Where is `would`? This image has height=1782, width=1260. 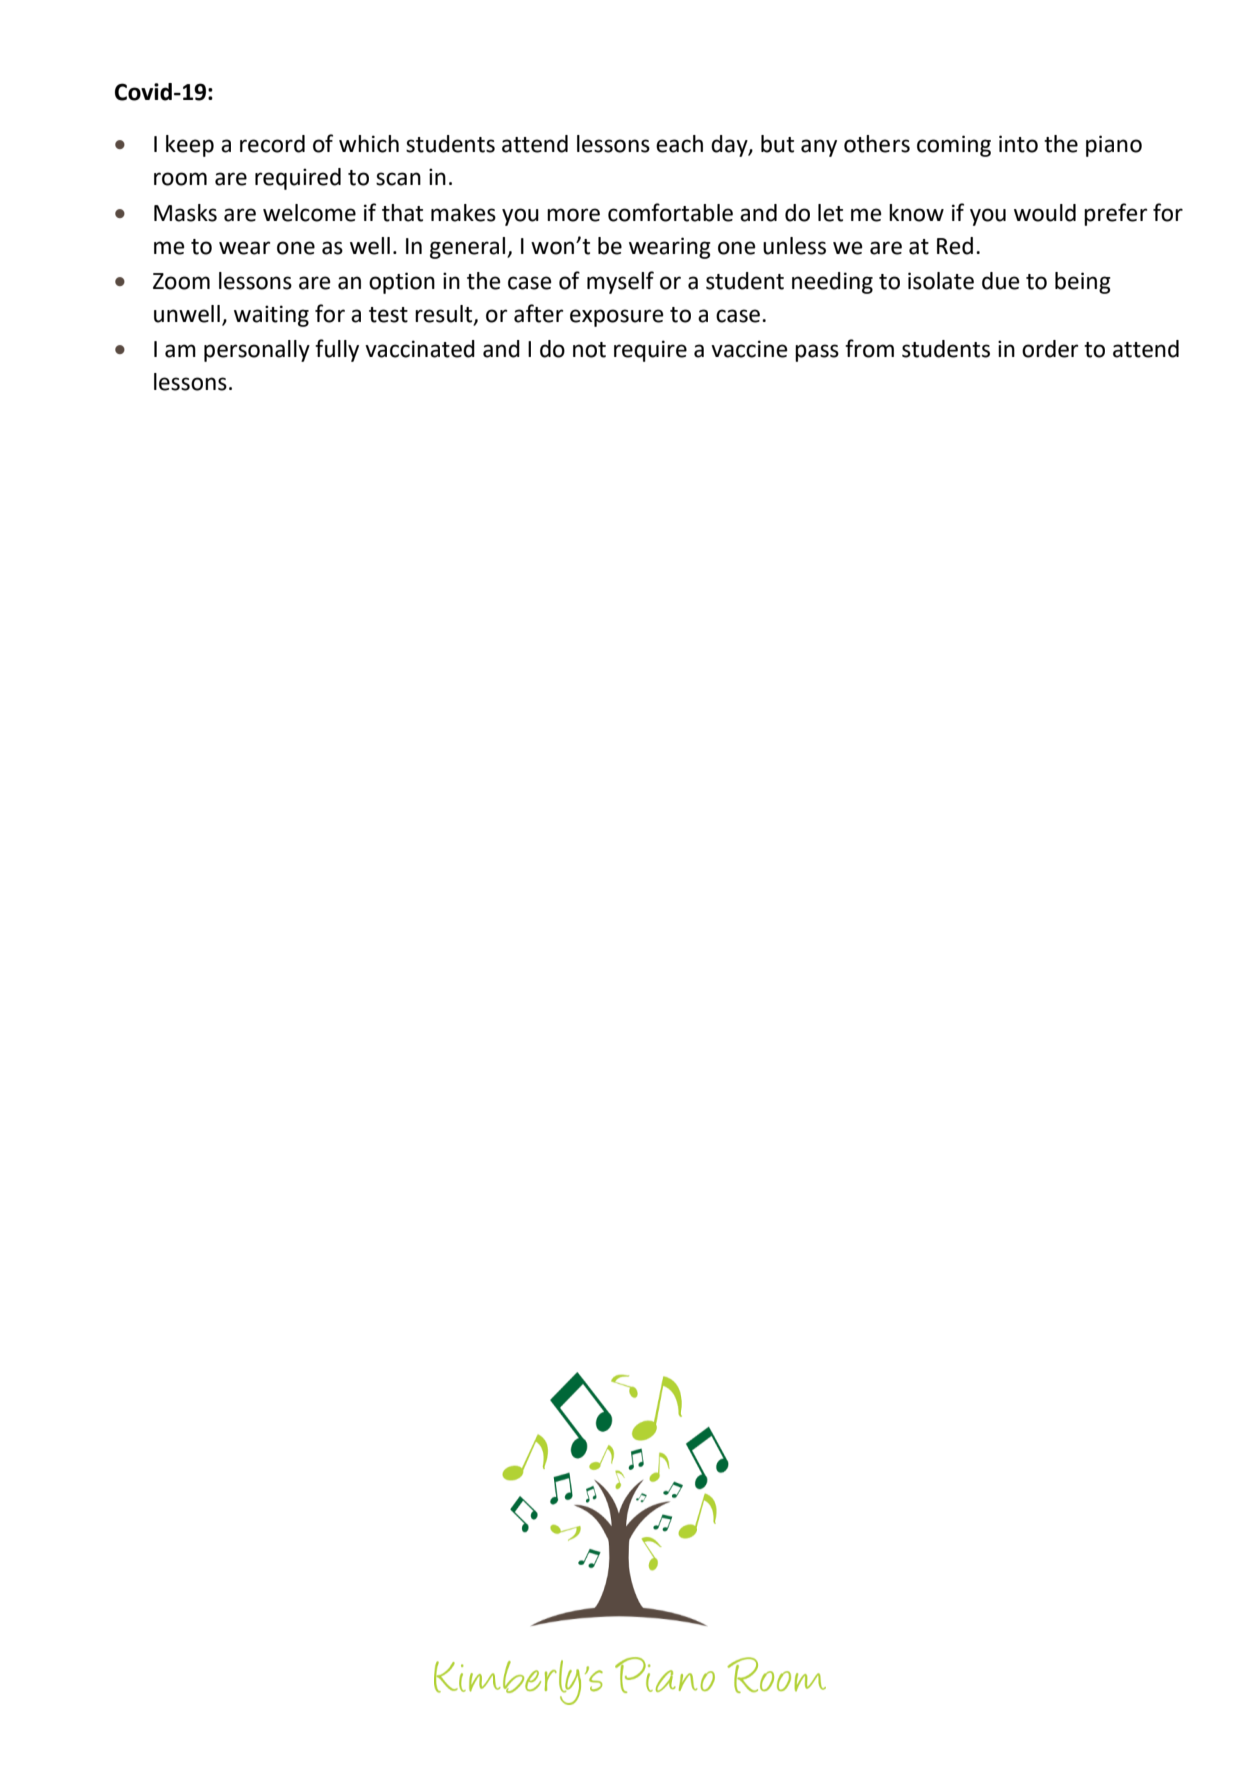 would is located at coordinates (1045, 213).
